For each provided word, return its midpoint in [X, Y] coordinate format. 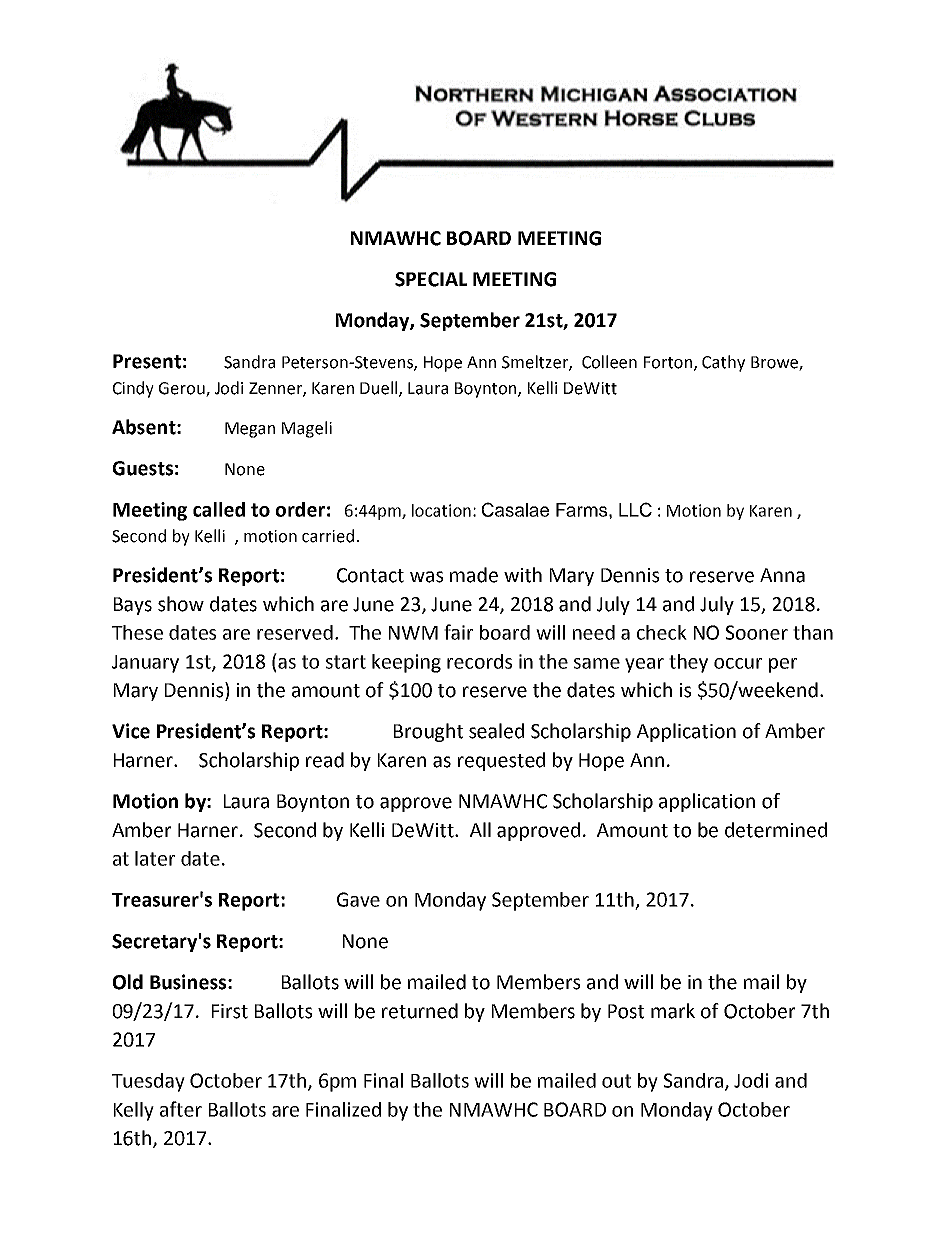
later [155, 858]
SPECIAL [431, 279]
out [616, 1081]
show [181, 604]
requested [501, 761]
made [474, 575]
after [181, 1109]
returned [420, 1011]
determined [776, 830]
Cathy [723, 363]
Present [147, 361]
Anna [782, 575]
